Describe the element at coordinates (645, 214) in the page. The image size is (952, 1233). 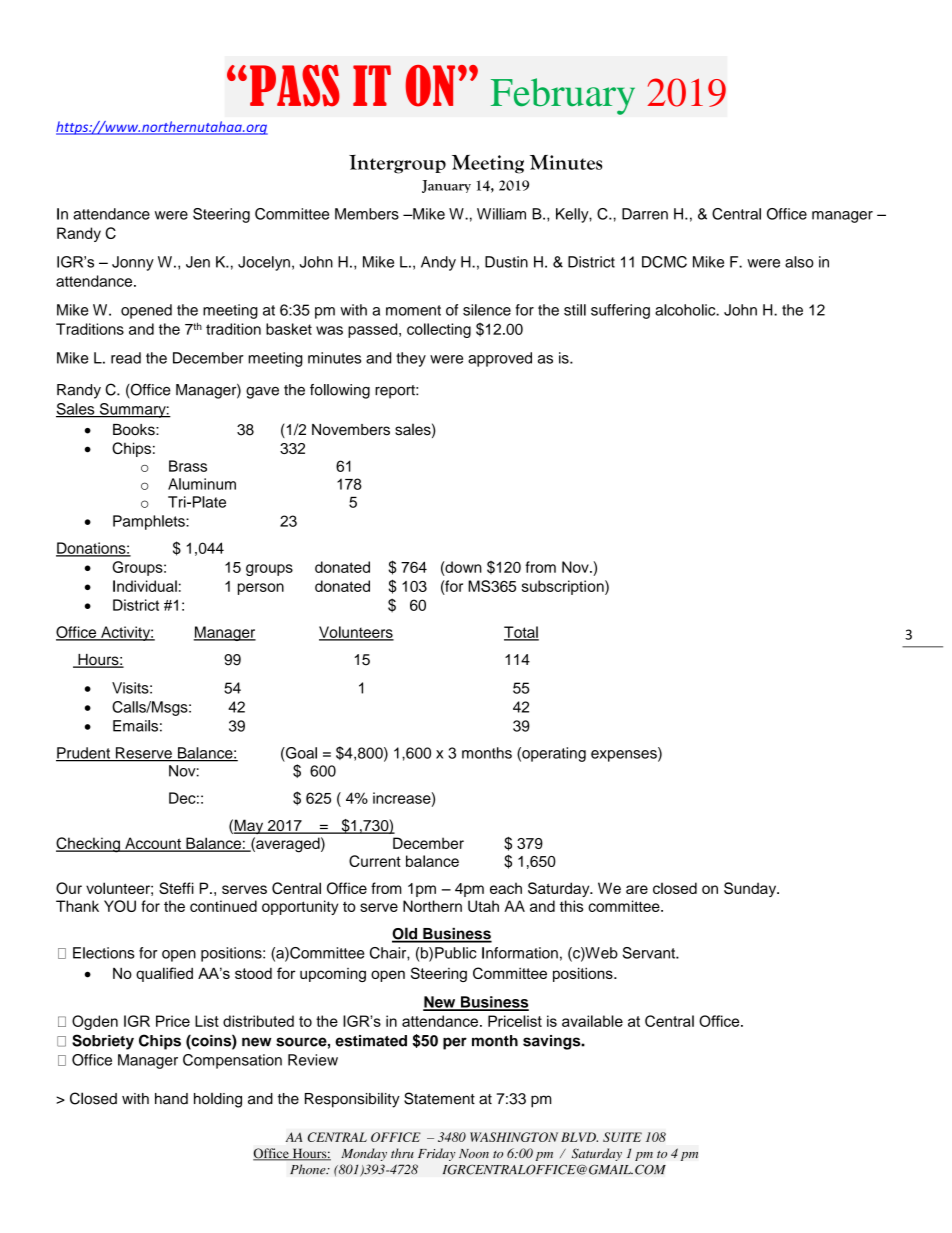
I see `Darren` at that location.
